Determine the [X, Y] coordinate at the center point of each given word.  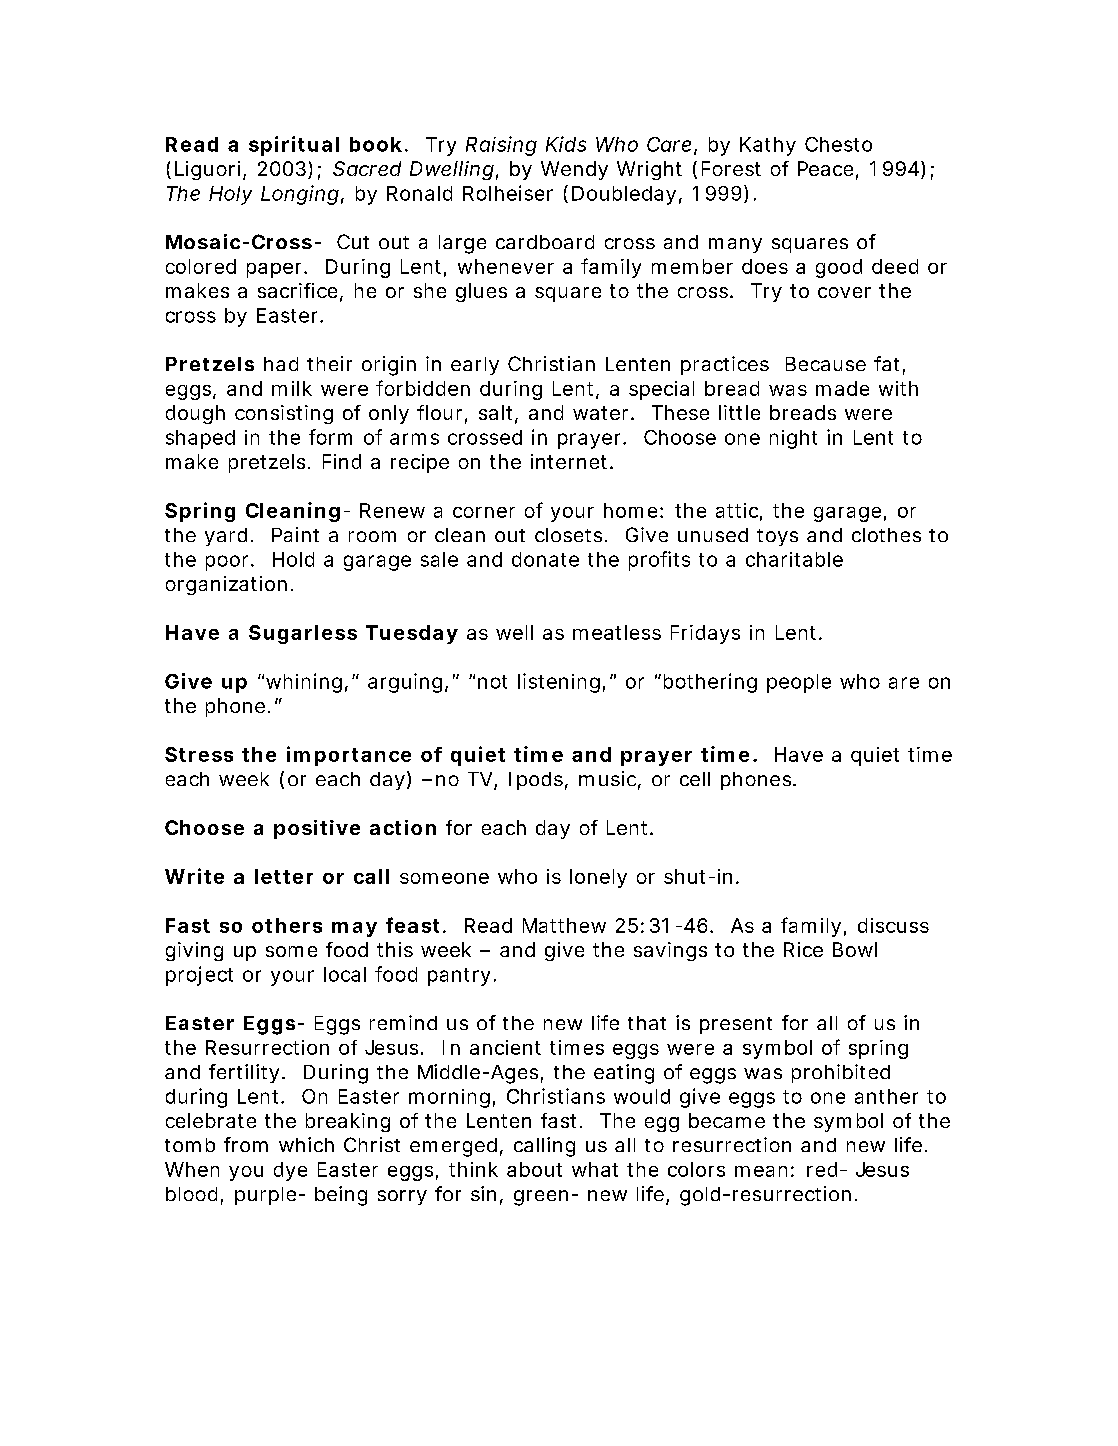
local [345, 974]
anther [886, 1096]
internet [569, 461]
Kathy [767, 146]
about [534, 1169]
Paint [295, 534]
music [607, 778]
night [793, 439]
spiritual [294, 146]
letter [284, 876]
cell [695, 779]
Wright [649, 170]
